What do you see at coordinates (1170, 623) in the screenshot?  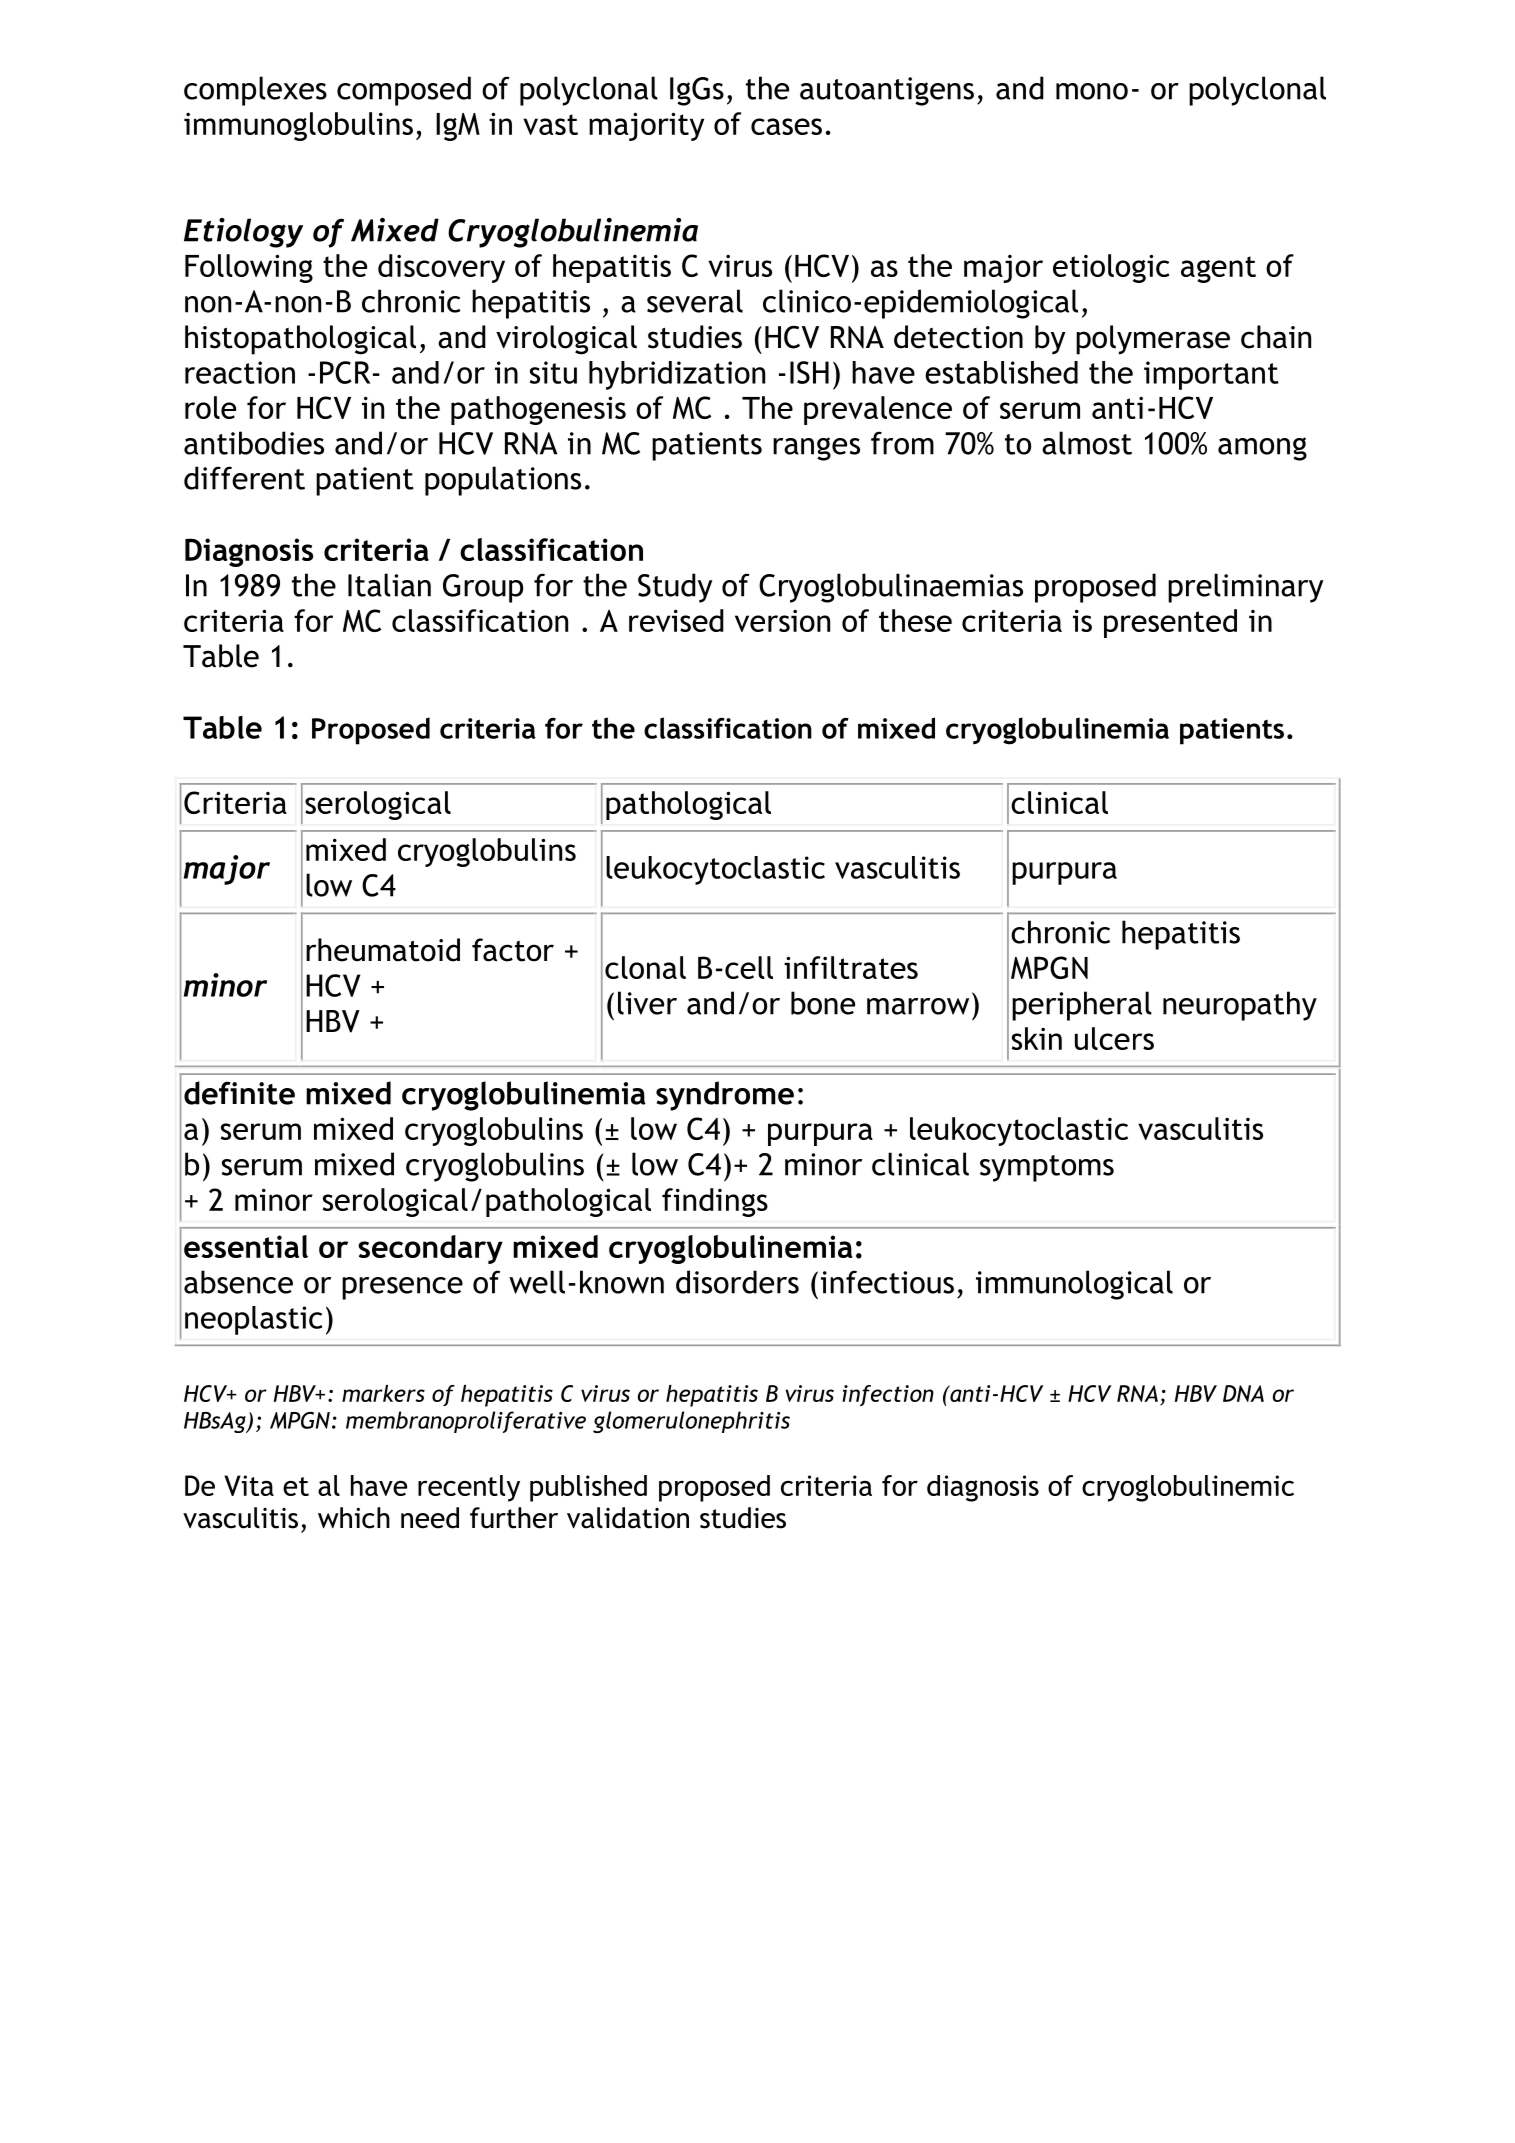 I see `presented` at bounding box center [1170, 623].
